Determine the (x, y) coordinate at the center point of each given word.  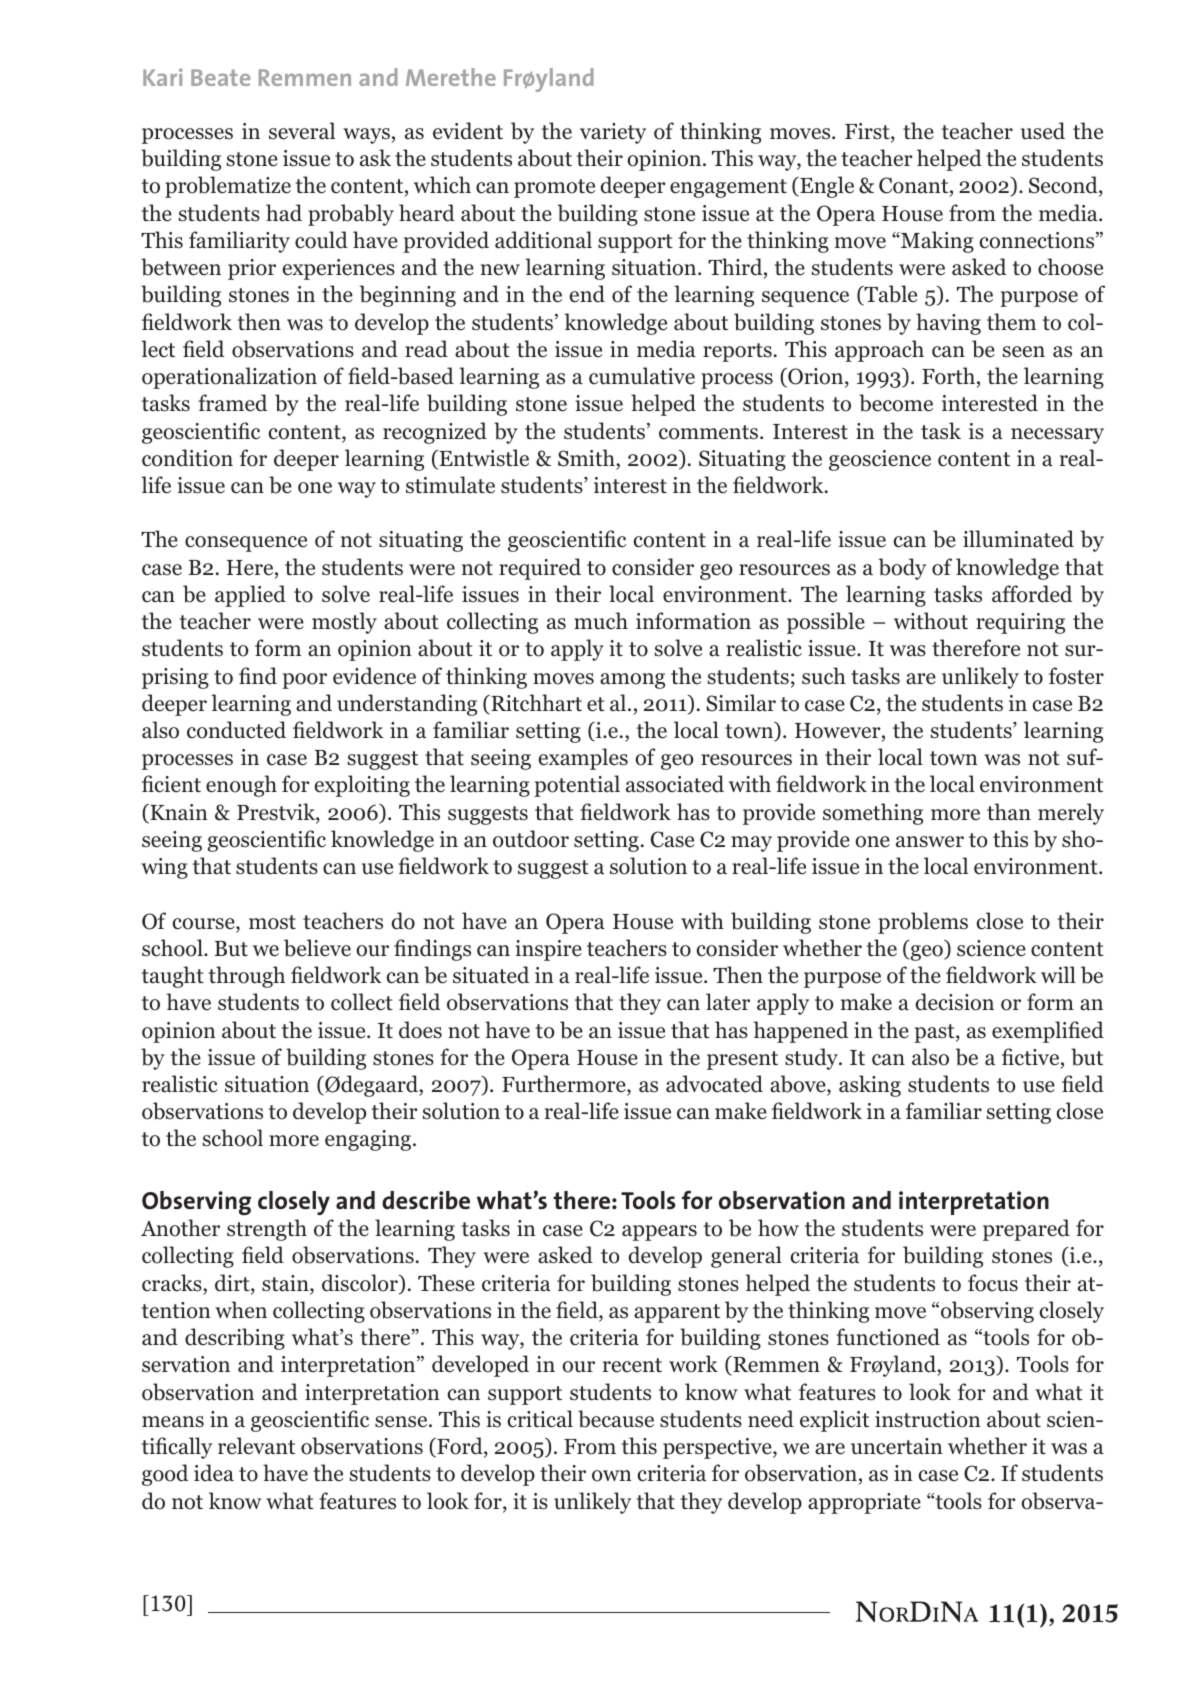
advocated (714, 1084)
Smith (587, 458)
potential (577, 786)
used (1043, 131)
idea (214, 1473)
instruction (928, 1419)
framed (232, 403)
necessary (1057, 436)
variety (613, 133)
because (616, 1419)
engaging (369, 1140)
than (1009, 811)
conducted (236, 730)
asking (870, 1086)
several (302, 131)
